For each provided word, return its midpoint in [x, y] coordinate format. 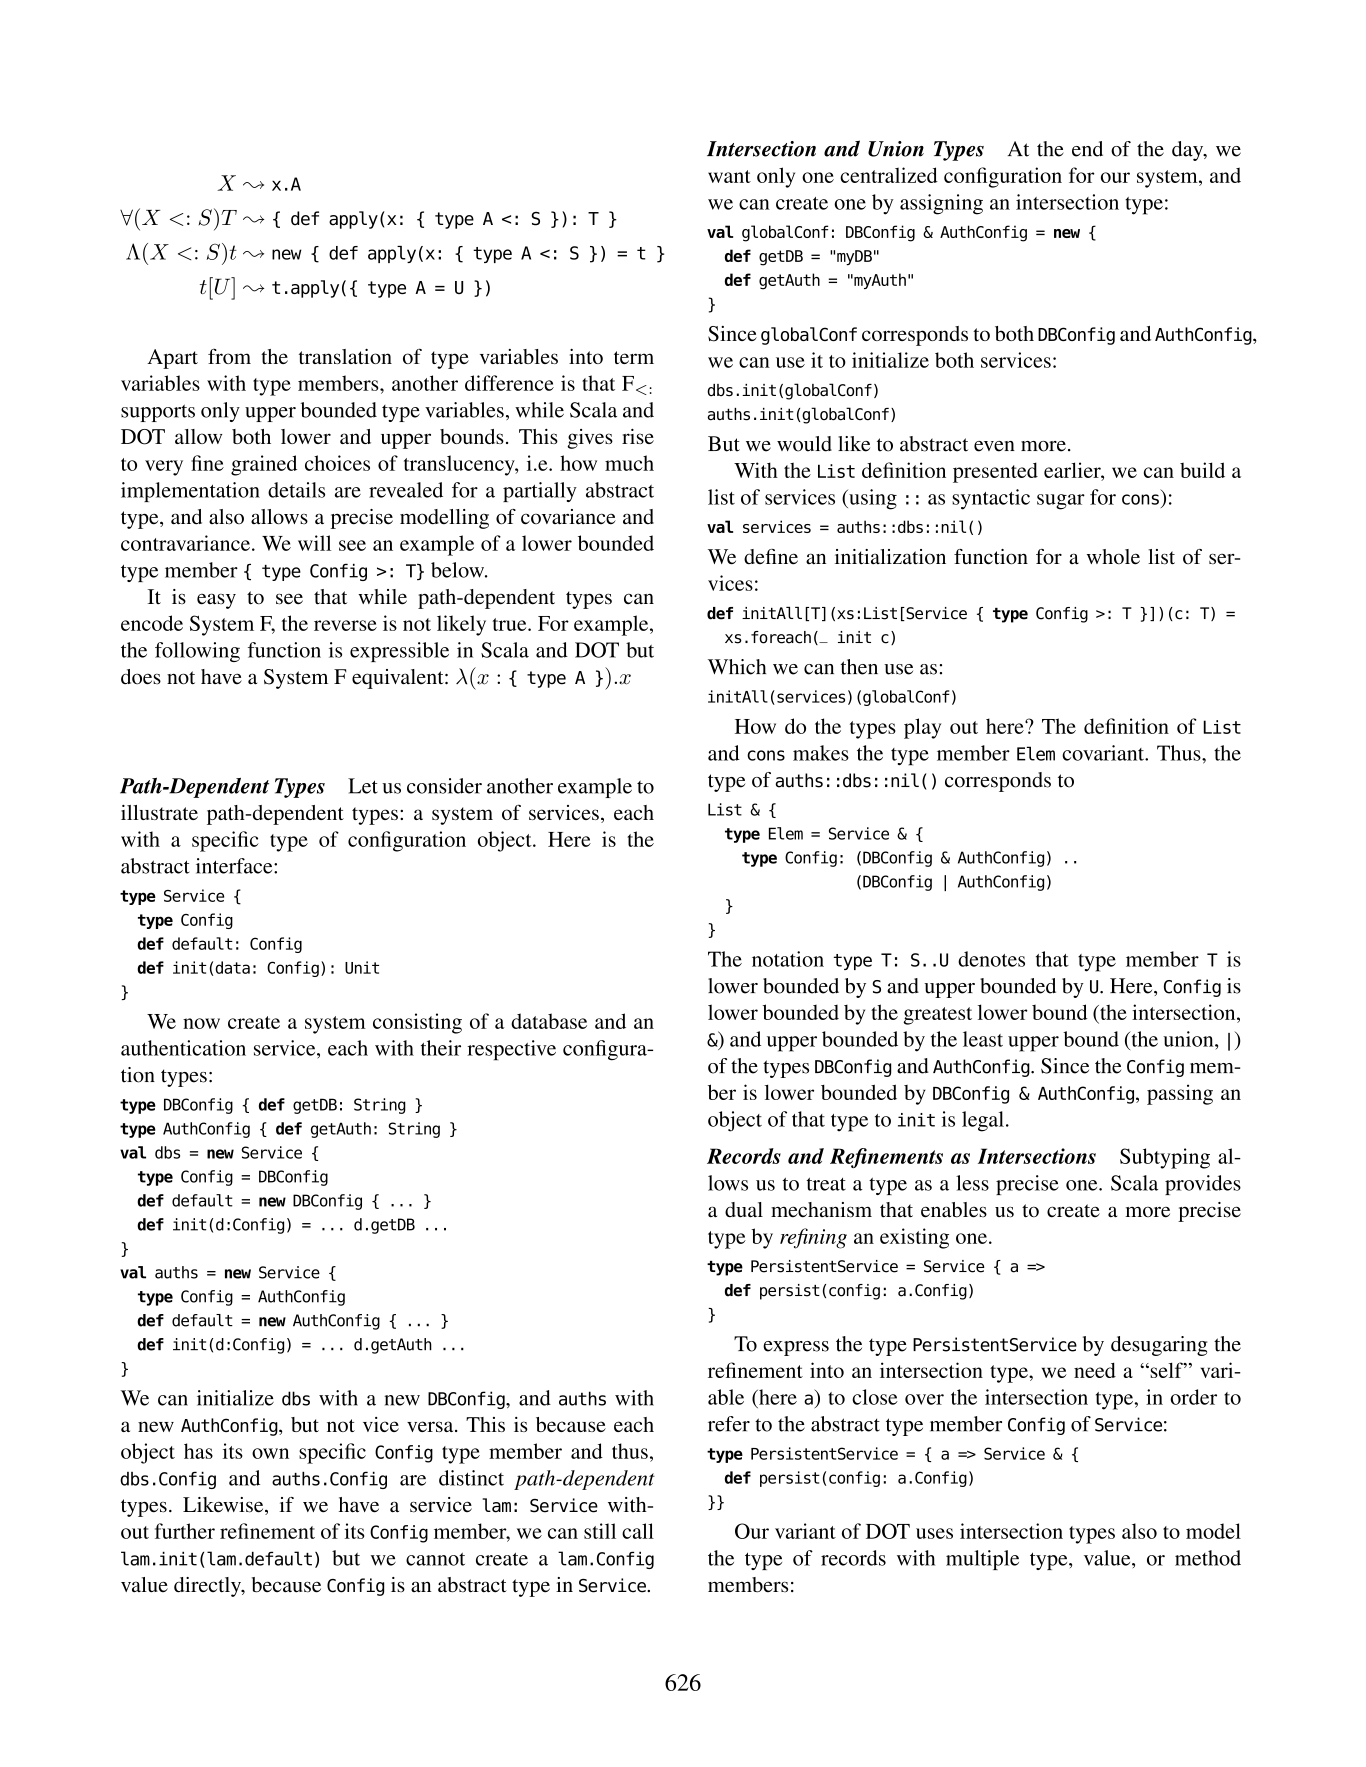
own [270, 1453]
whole [1113, 557]
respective [511, 1050]
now [201, 1023]
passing [1180, 1094]
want [729, 176]
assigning [941, 204]
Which [737, 667]
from [229, 356]
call [638, 1531]
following [197, 652]
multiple [982, 1560]
